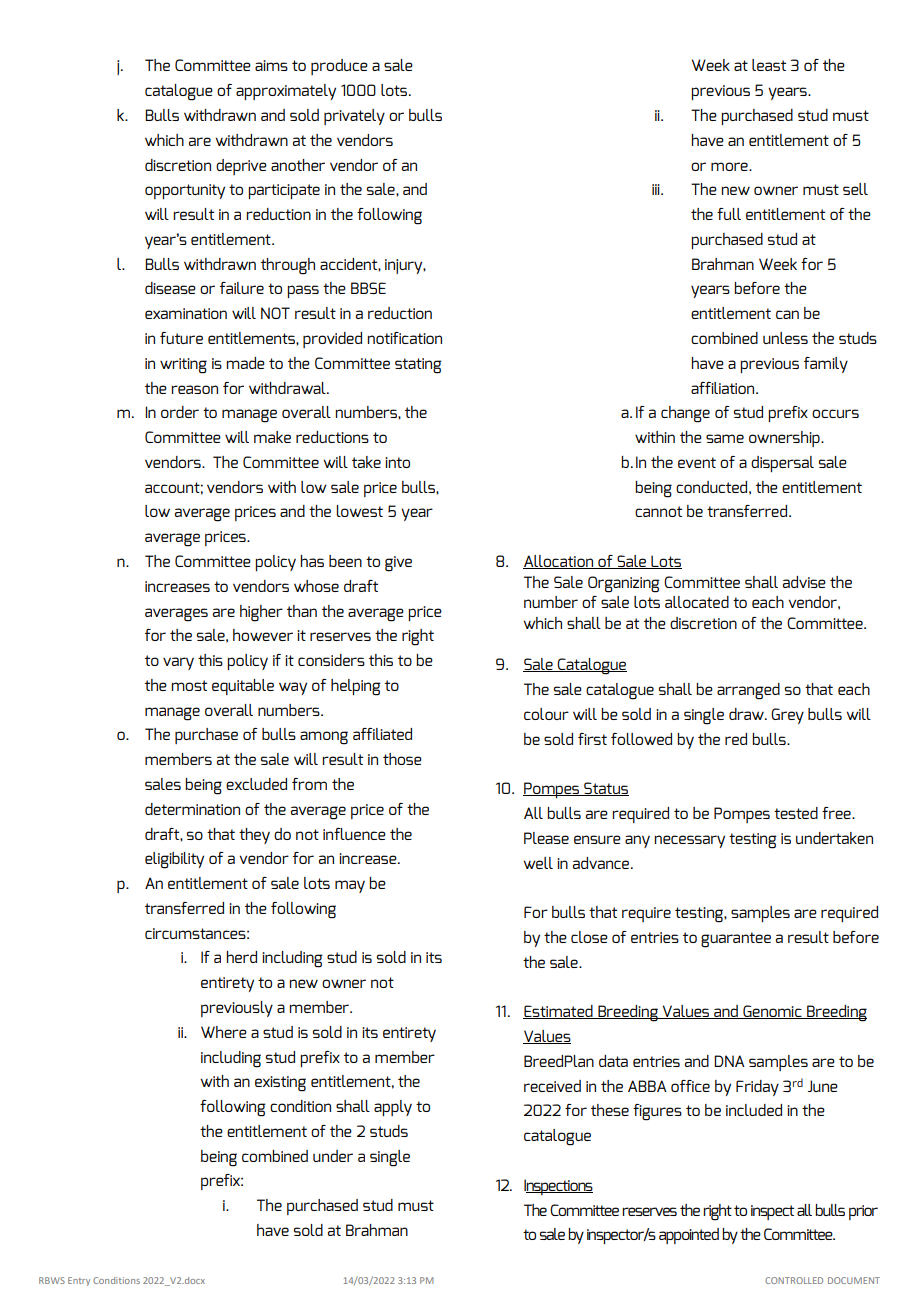 The image size is (924, 1308). What do you see at coordinates (418, 366) in the screenshot?
I see `stating` at bounding box center [418, 366].
